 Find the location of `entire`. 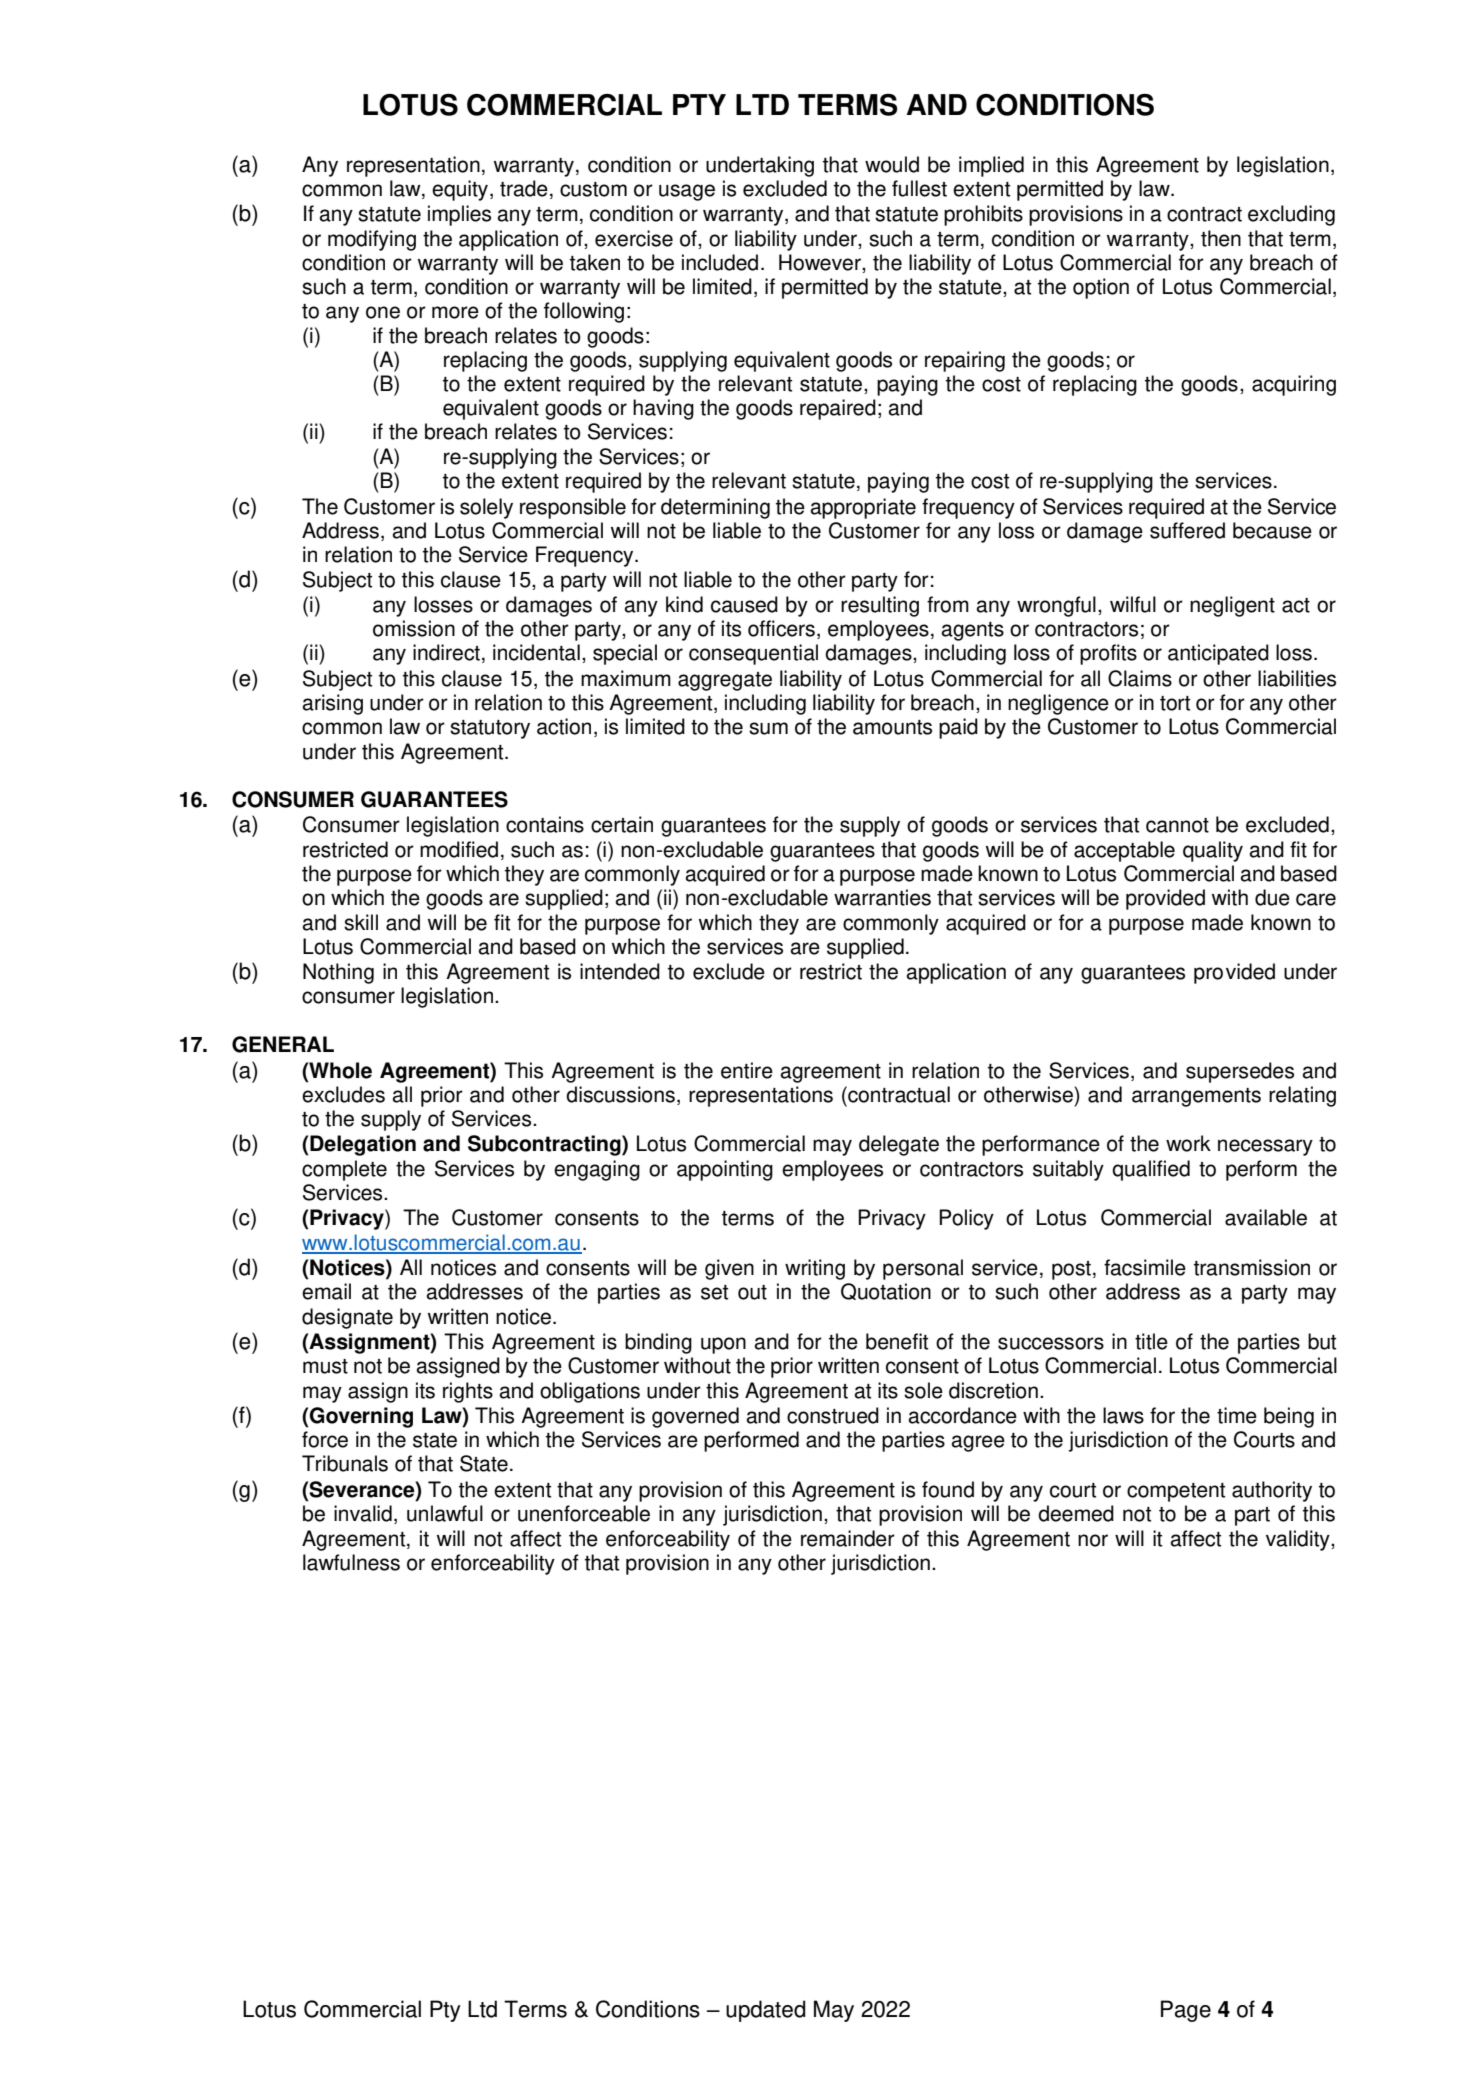

entire is located at coordinates (747, 1070).
